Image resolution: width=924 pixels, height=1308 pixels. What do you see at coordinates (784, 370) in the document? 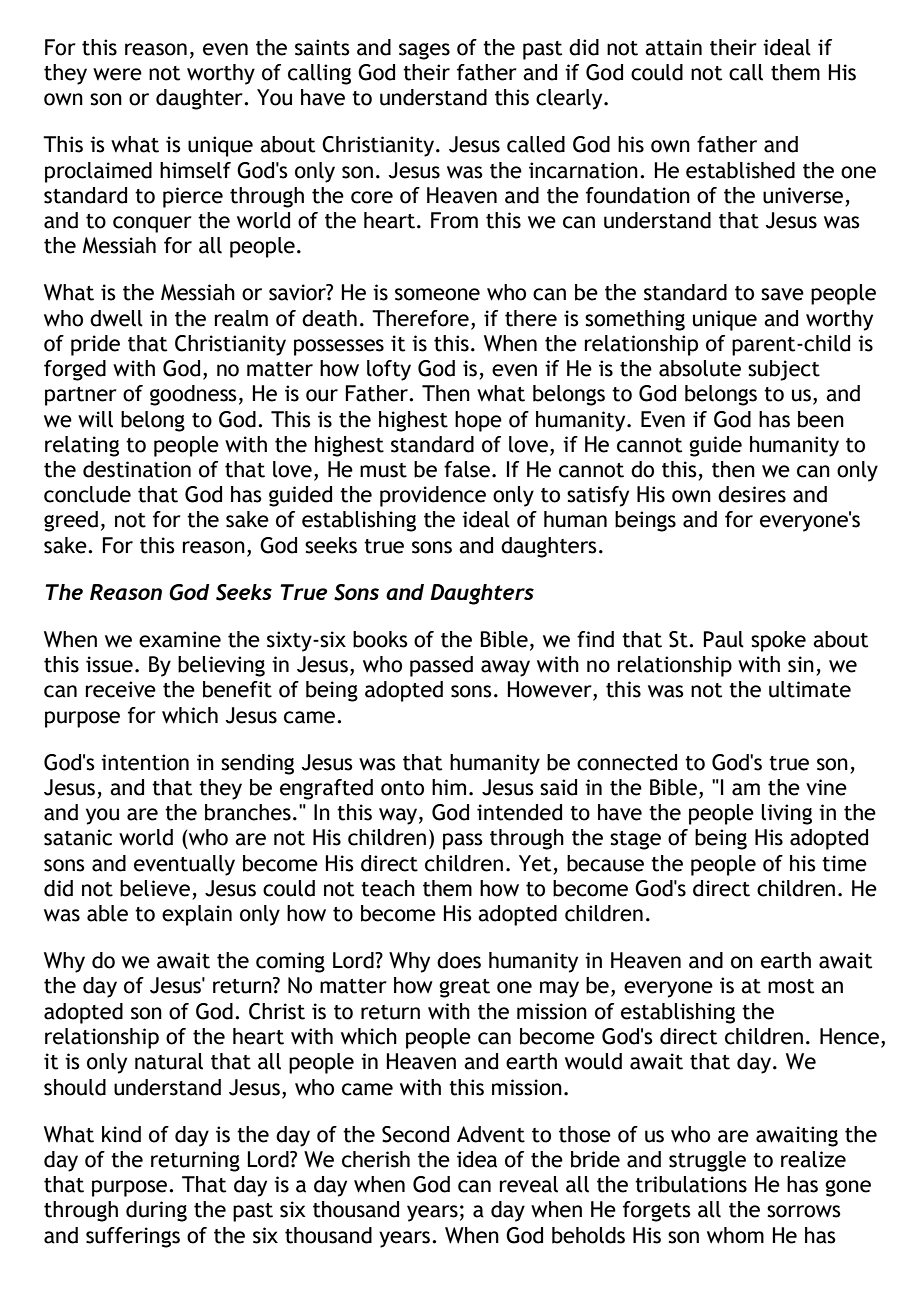
I see `subject` at bounding box center [784, 370].
